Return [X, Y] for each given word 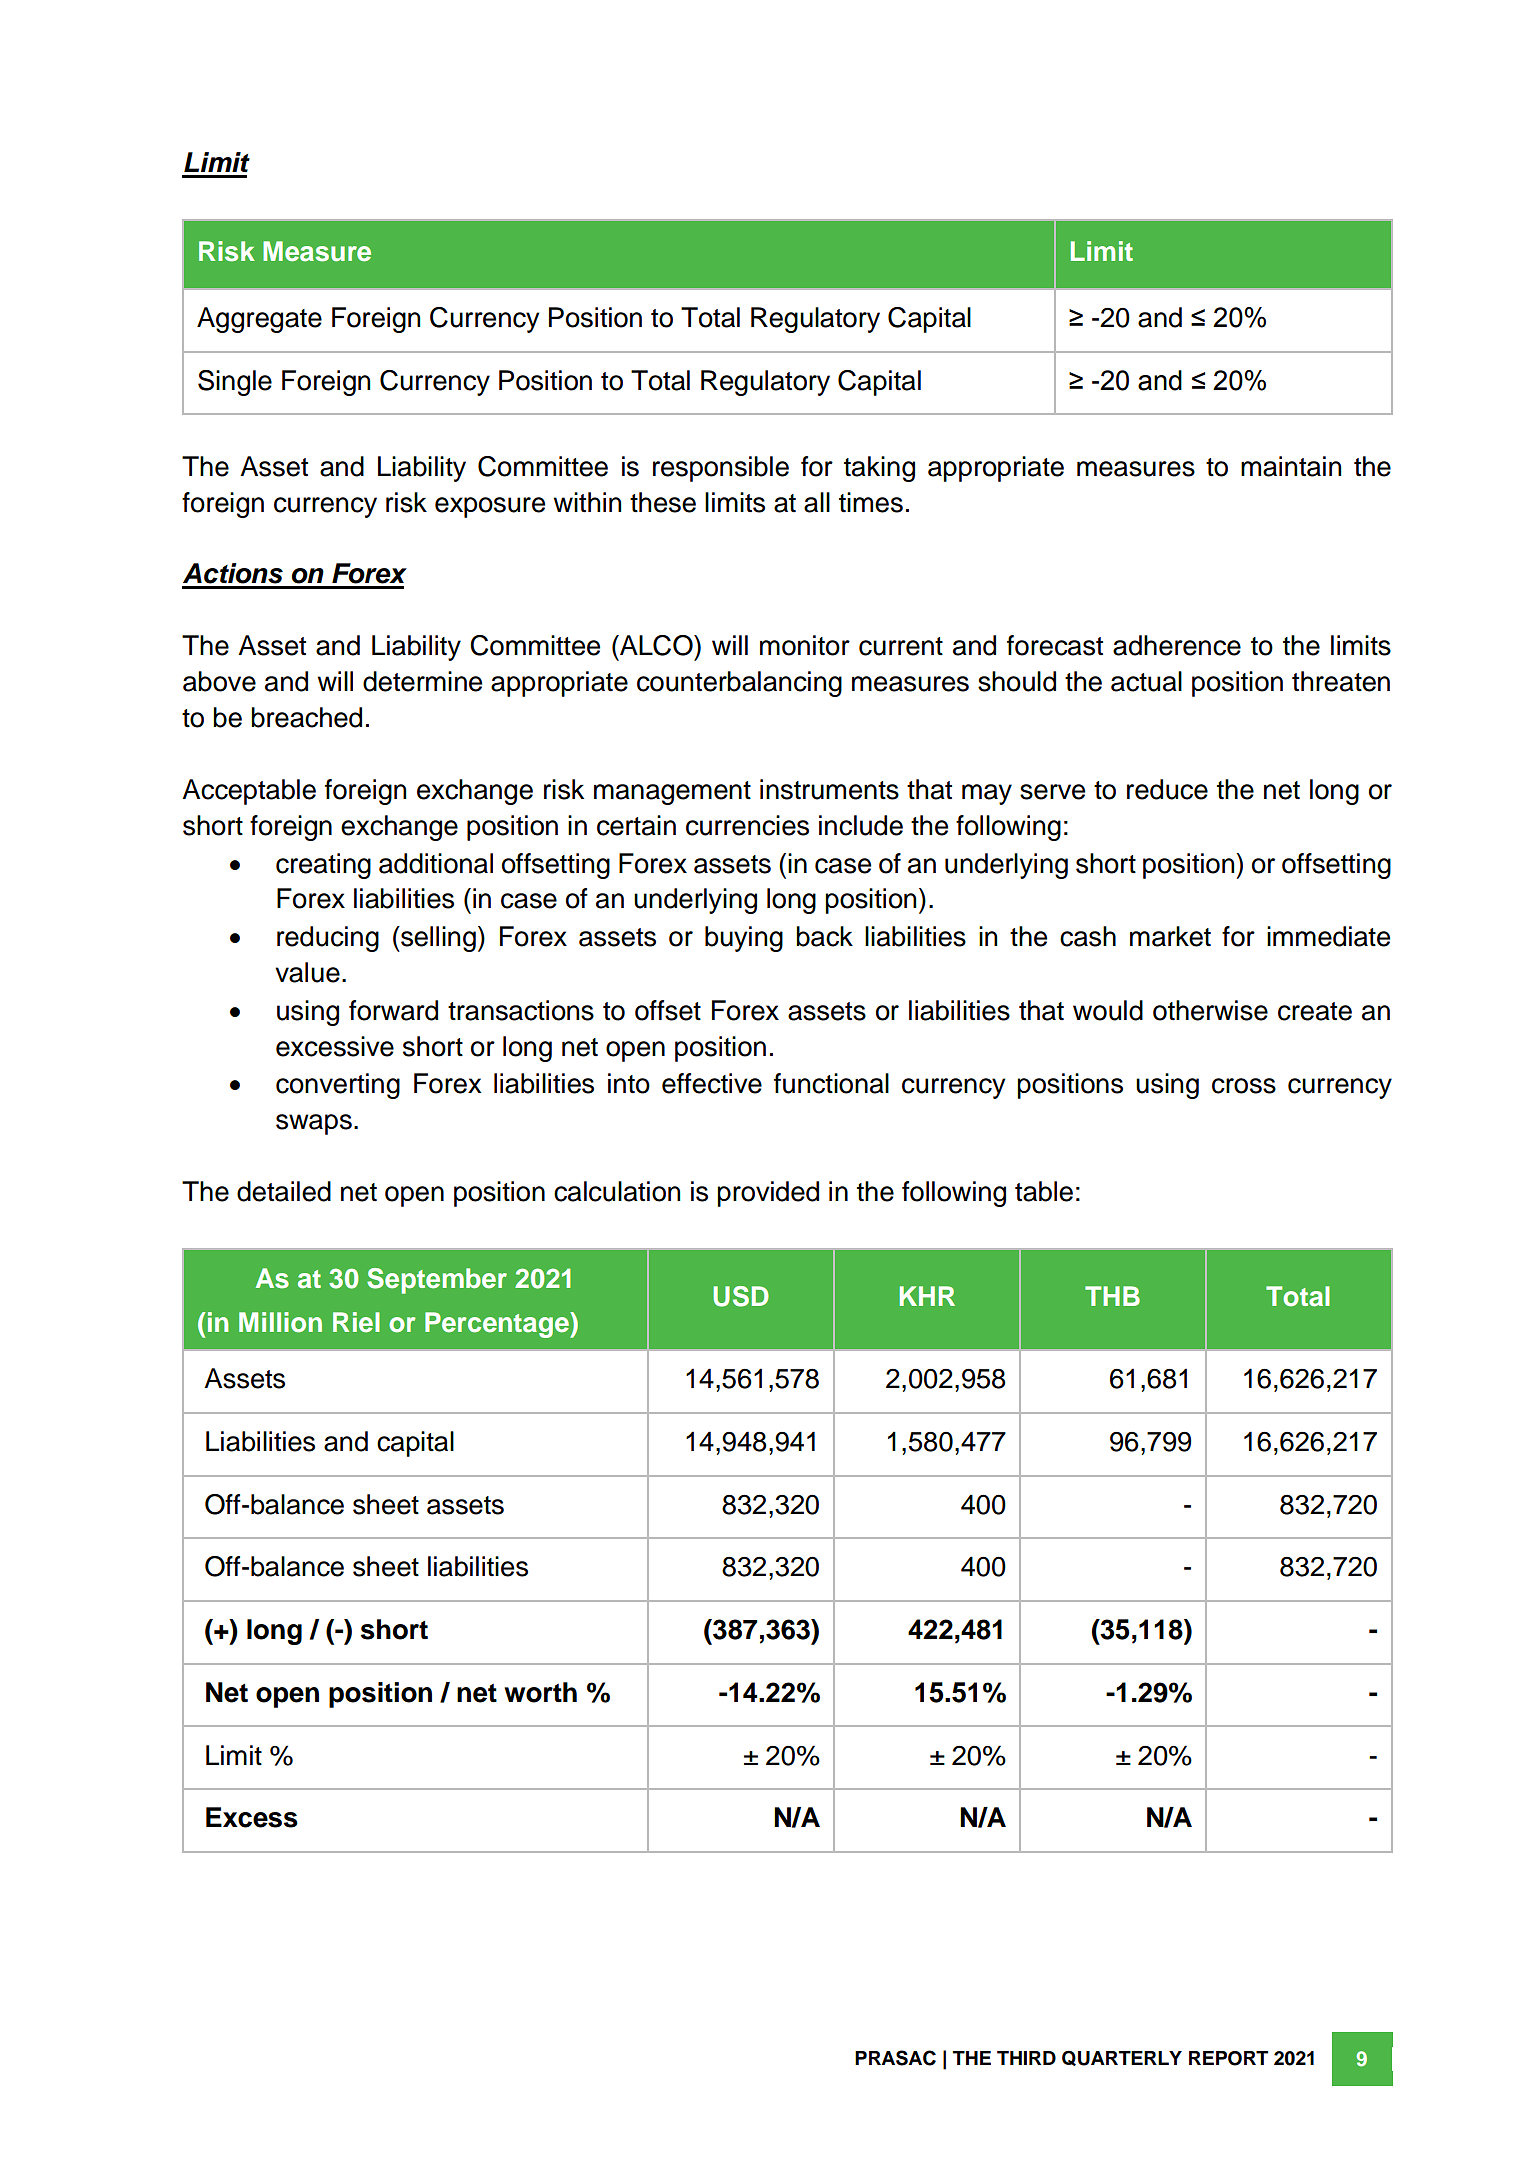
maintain [1291, 466]
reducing [328, 939]
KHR [927, 1296]
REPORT [1228, 2058]
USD [741, 1296]
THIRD [1026, 2058]
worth [540, 1692]
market [1170, 936]
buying [744, 939]
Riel [356, 1322]
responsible [721, 469]
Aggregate [259, 320]
